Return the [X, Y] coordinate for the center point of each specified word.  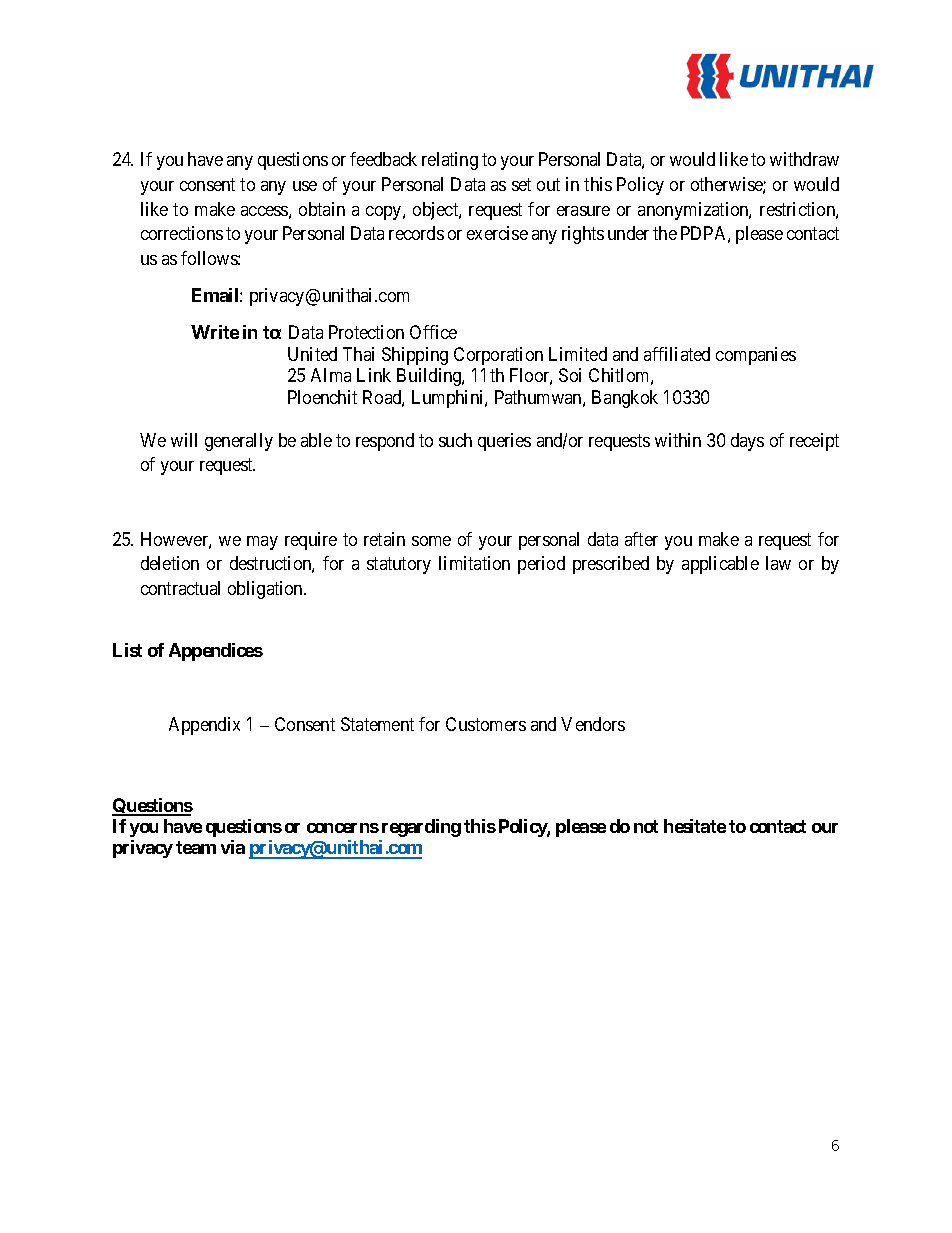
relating [450, 161]
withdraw [804, 159]
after [641, 539]
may [262, 543]
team [196, 847]
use [305, 186]
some [431, 541]
